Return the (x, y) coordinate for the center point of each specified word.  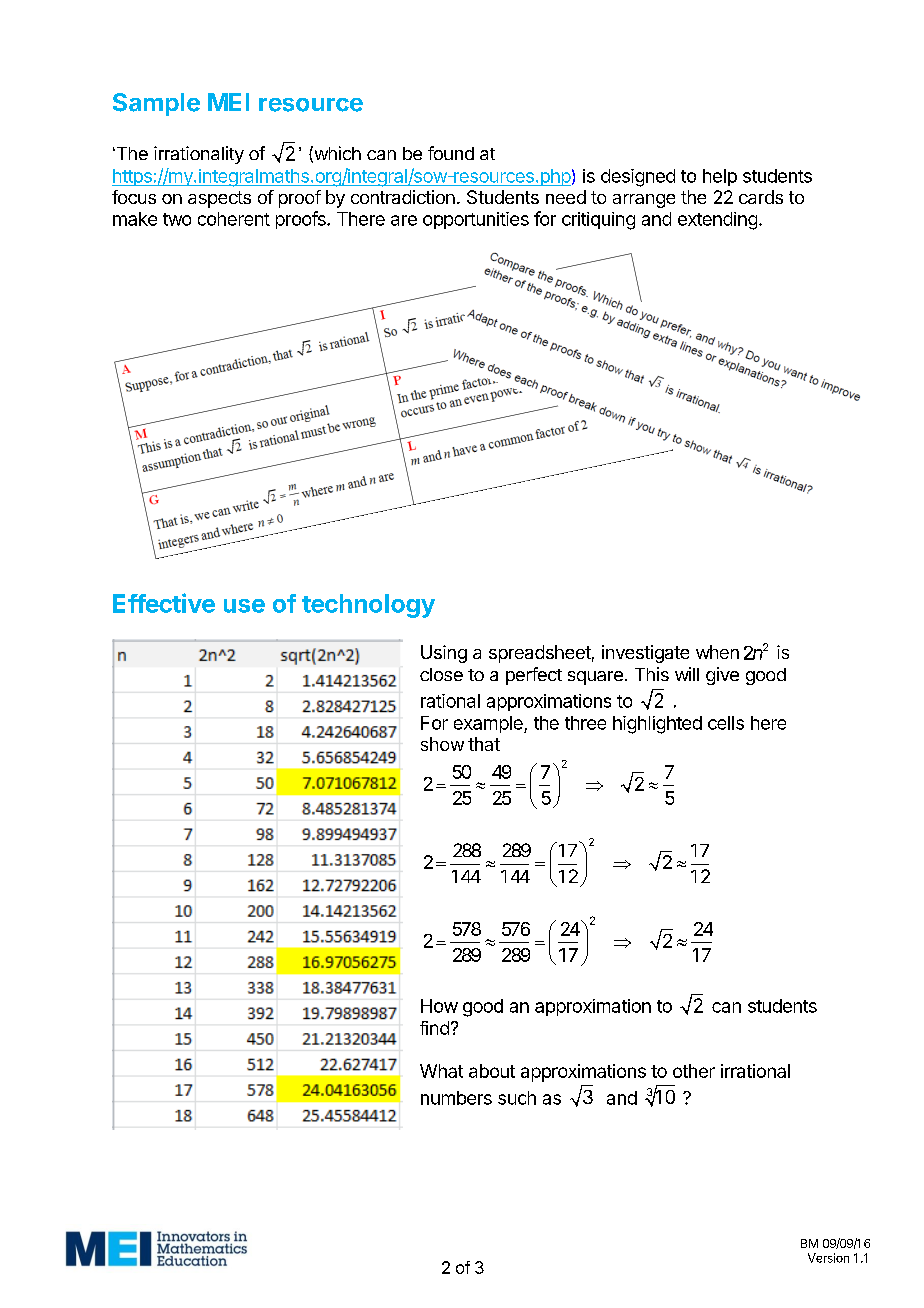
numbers (456, 1098)
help (720, 177)
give (722, 676)
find (434, 1028)
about (492, 1071)
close (441, 674)
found (451, 153)
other (694, 1071)
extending (717, 221)
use (244, 606)
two (177, 219)
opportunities (476, 220)
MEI (228, 102)
